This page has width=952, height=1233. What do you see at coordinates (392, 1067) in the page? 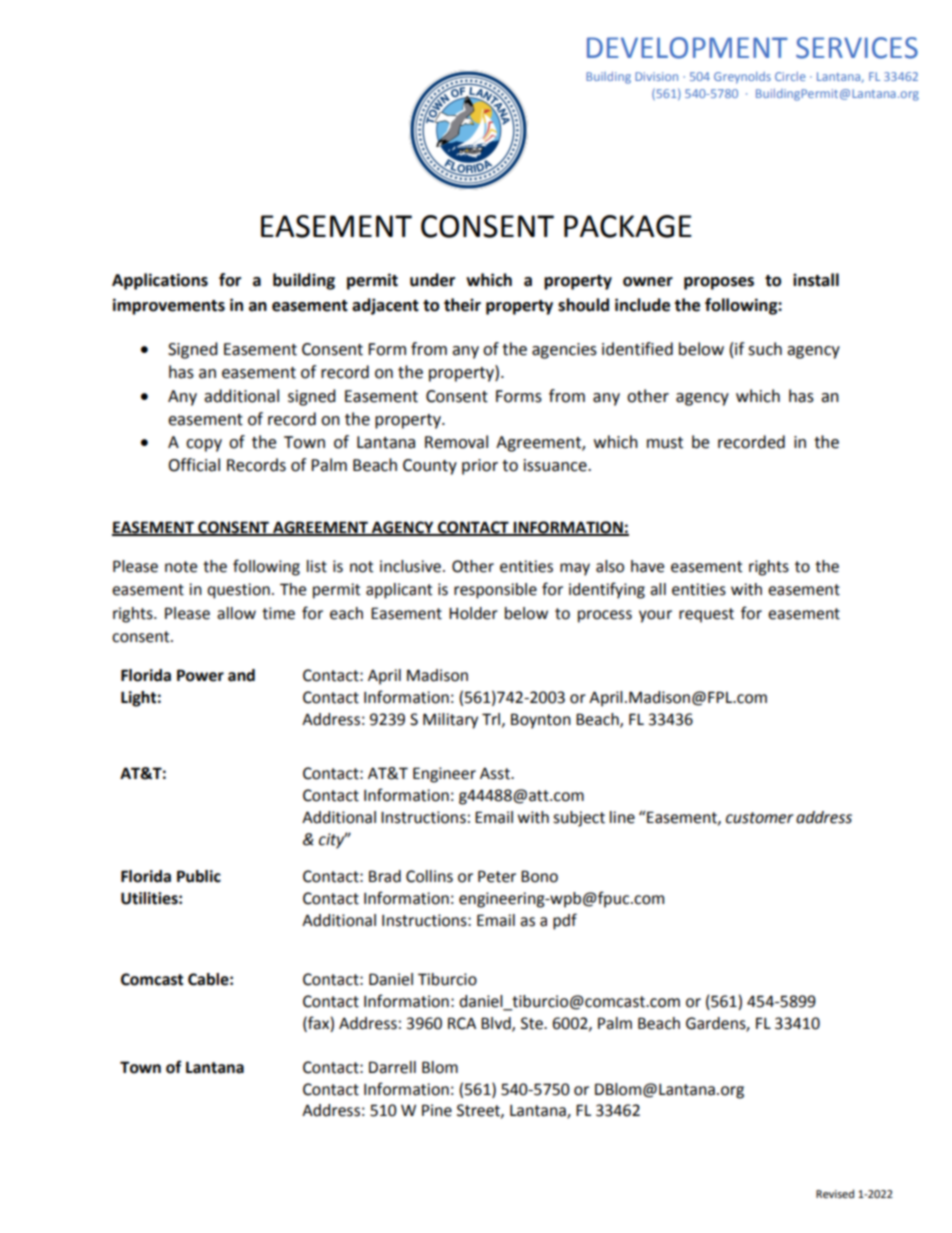
I see `Darrell` at bounding box center [392, 1067].
